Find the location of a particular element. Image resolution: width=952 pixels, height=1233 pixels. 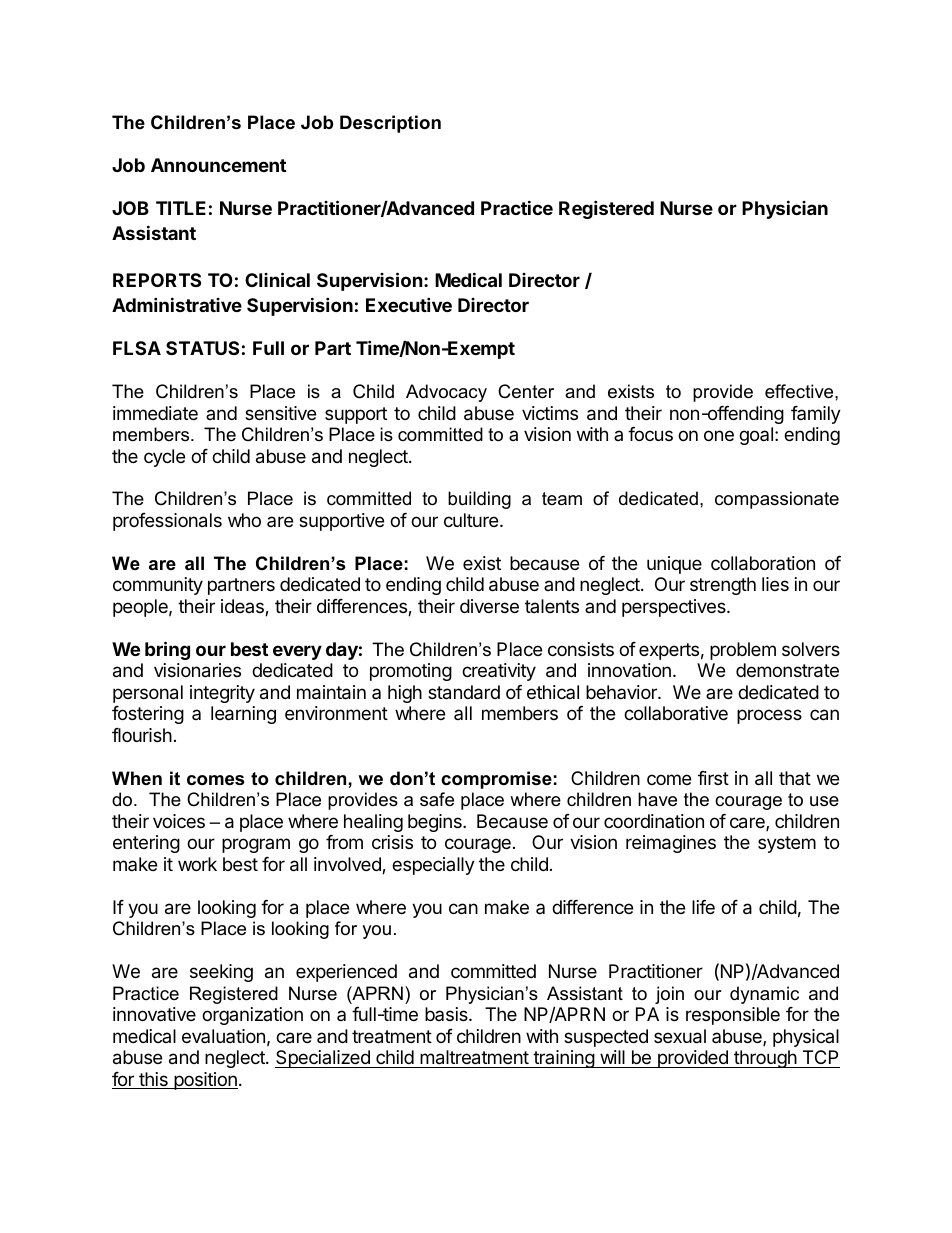

diverse is located at coordinates (489, 606).
